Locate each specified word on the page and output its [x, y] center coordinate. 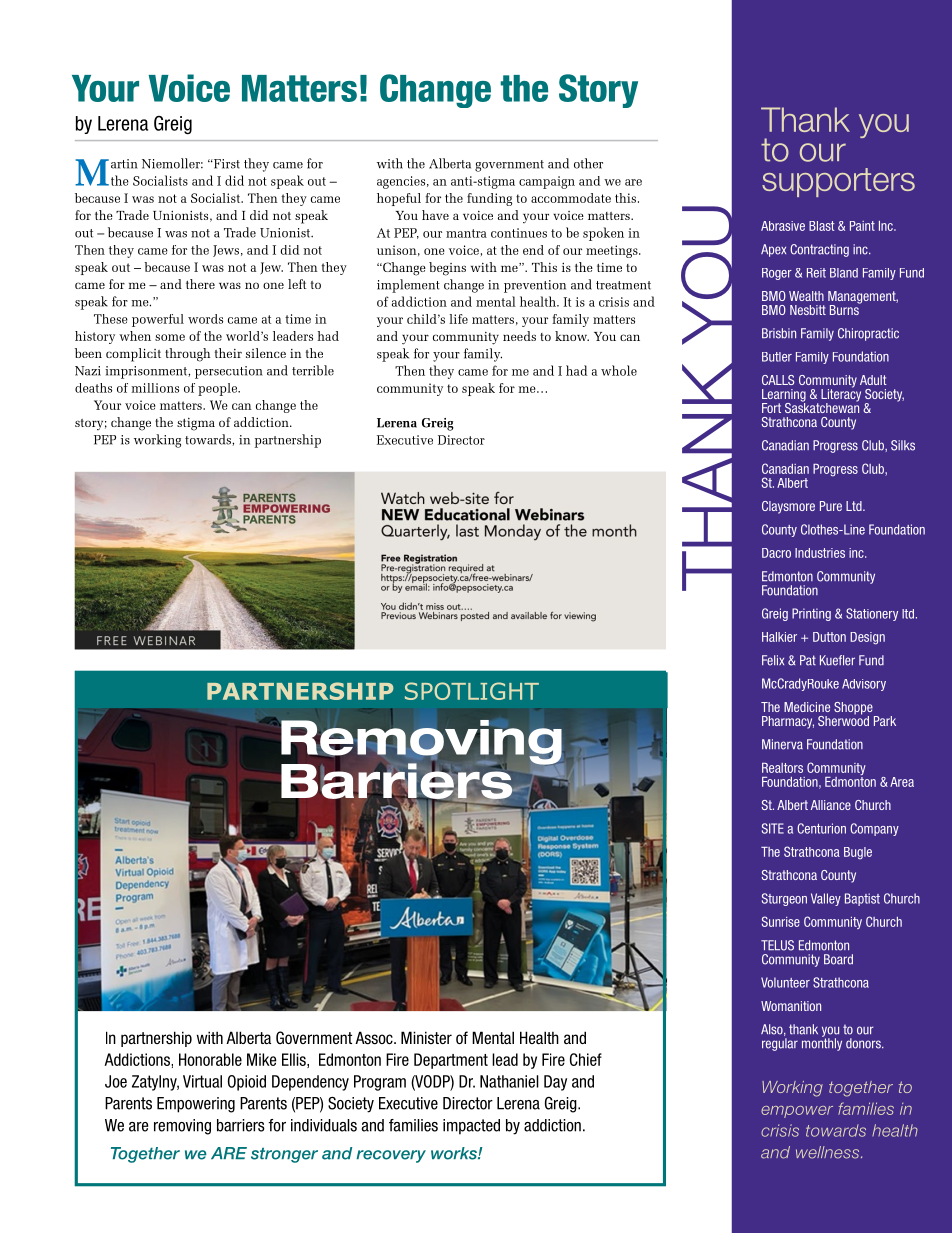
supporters [838, 182]
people [219, 389]
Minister [426, 1037]
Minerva [782, 744]
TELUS [777, 945]
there [200, 284]
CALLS [778, 380]
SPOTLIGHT [472, 691]
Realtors [782, 768]
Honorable [210, 1059]
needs [519, 336]
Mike [262, 1059]
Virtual [202, 1081]
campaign [547, 182]
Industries [820, 553]
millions [155, 388]
